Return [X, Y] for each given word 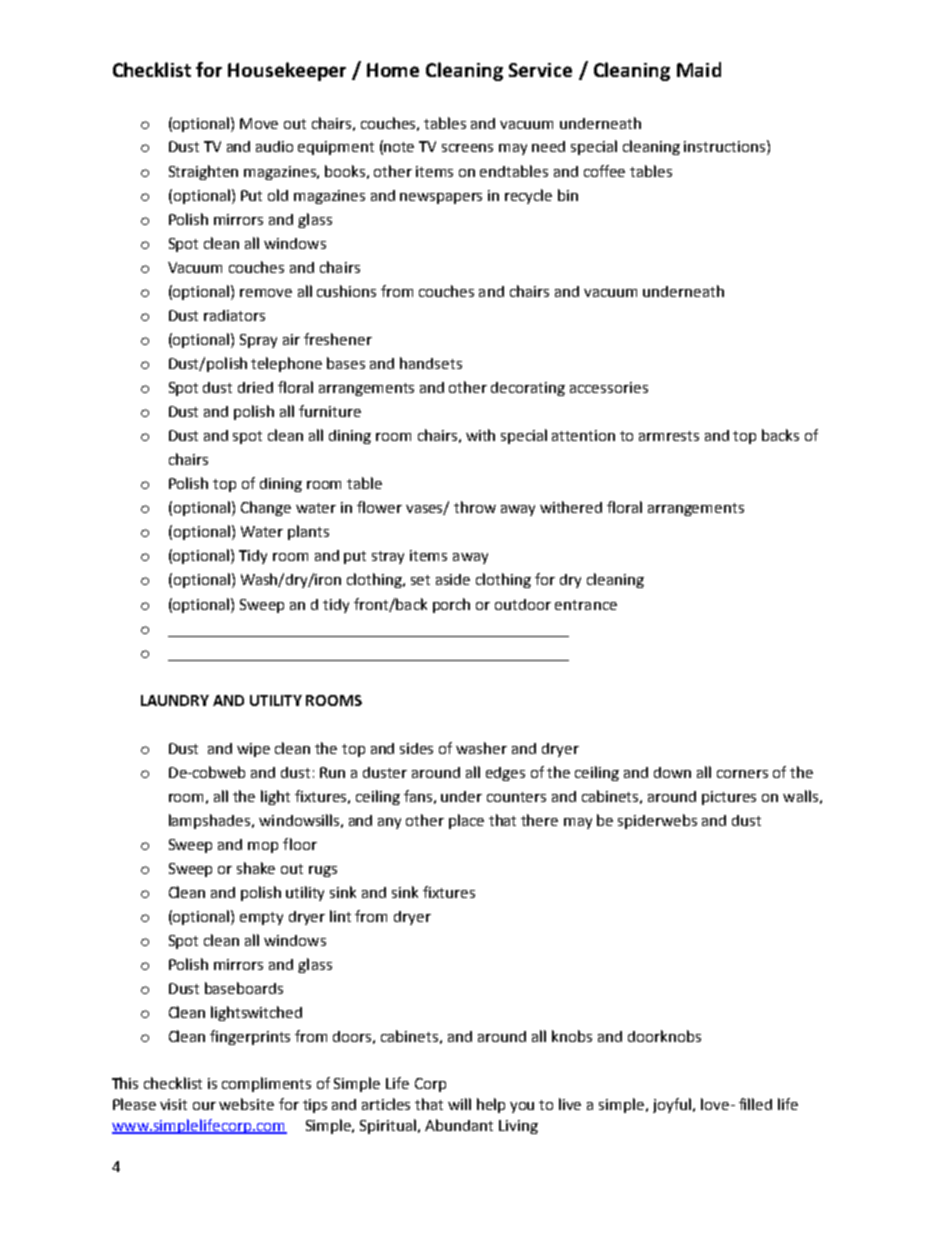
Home [393, 70]
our [204, 1106]
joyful [672, 1105]
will [459, 1104]
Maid [699, 69]
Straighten [203, 172]
